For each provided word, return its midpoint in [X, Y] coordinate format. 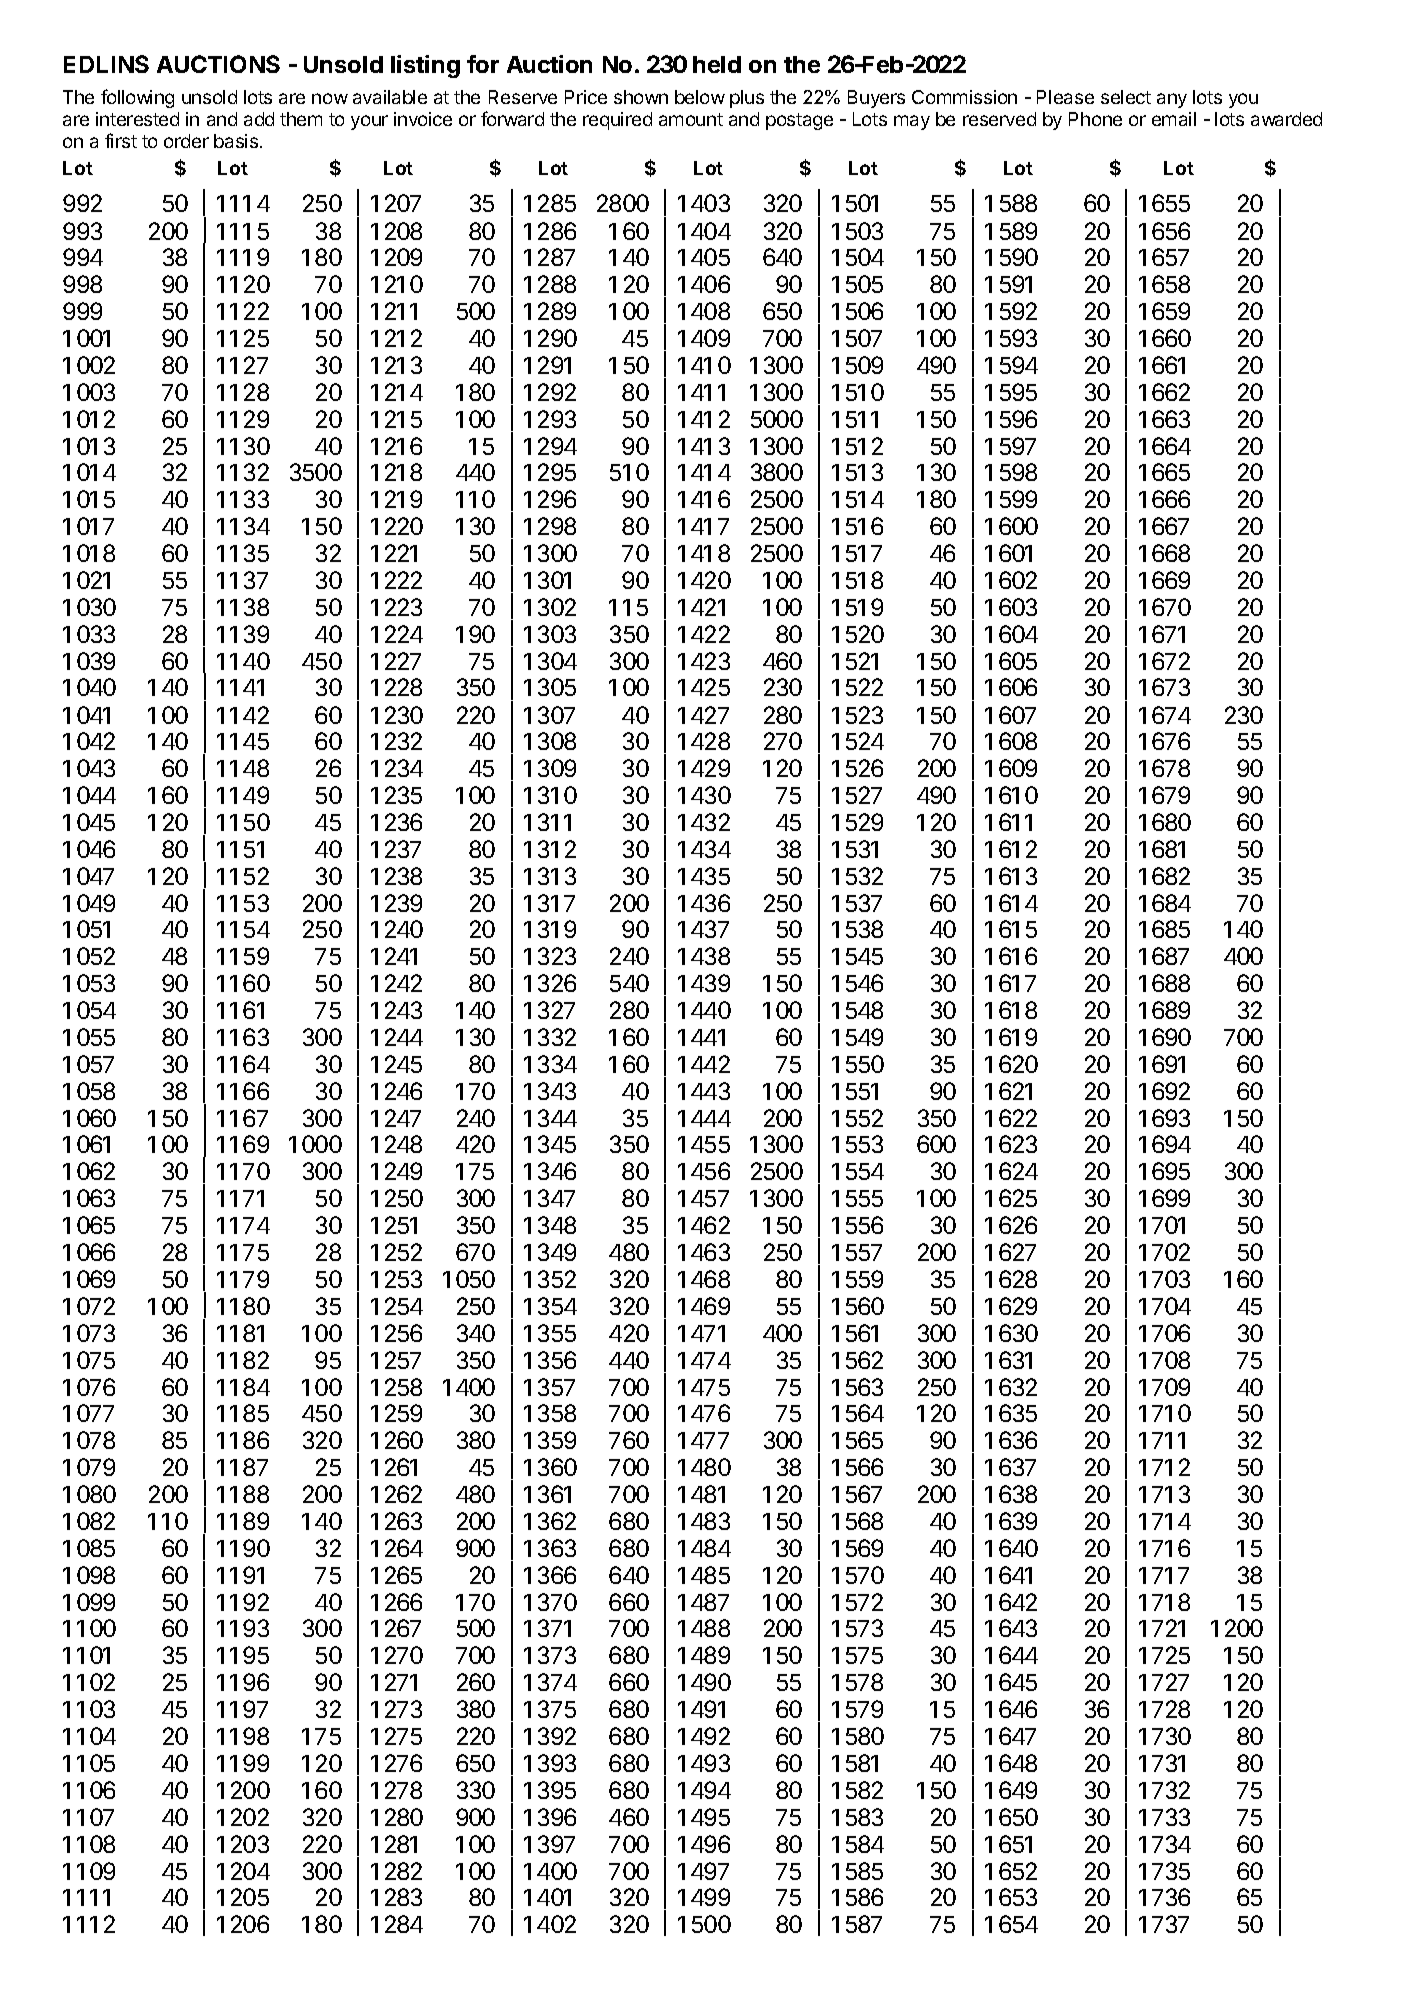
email [1174, 119]
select [1126, 97]
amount [691, 119]
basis [237, 141]
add [259, 119]
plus [747, 99]
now [330, 98]
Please [1065, 97]
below [700, 97]
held [717, 64]
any [1172, 100]
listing [425, 66]
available [390, 97]
